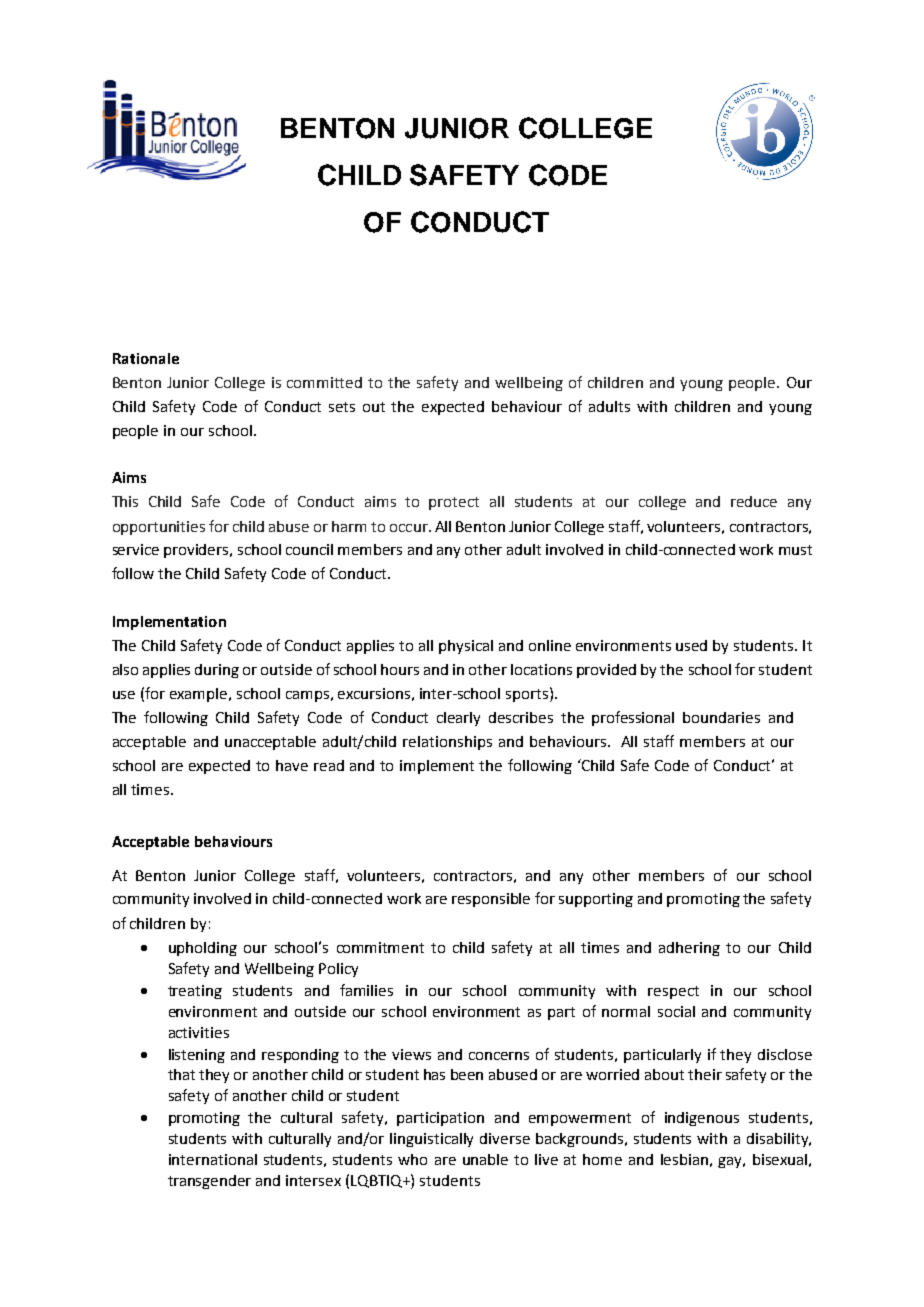 The image size is (924, 1307). I want to click on transgender, so click(209, 1182).
